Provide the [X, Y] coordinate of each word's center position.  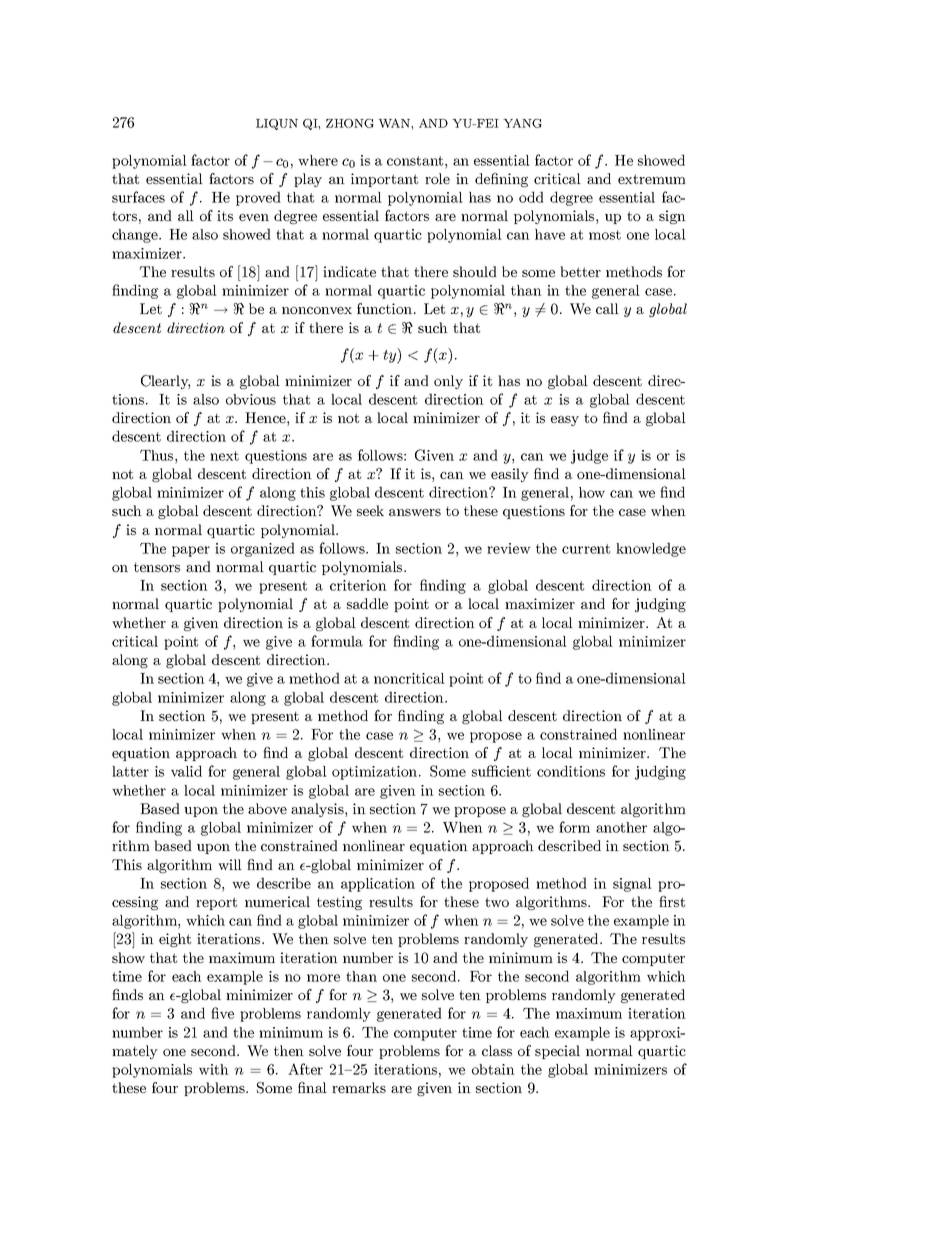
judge [589, 456]
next [224, 456]
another [621, 827]
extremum [652, 179]
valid [186, 771]
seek [370, 510]
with [214, 1069]
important [384, 180]
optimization [376, 773]
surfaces [138, 197]
